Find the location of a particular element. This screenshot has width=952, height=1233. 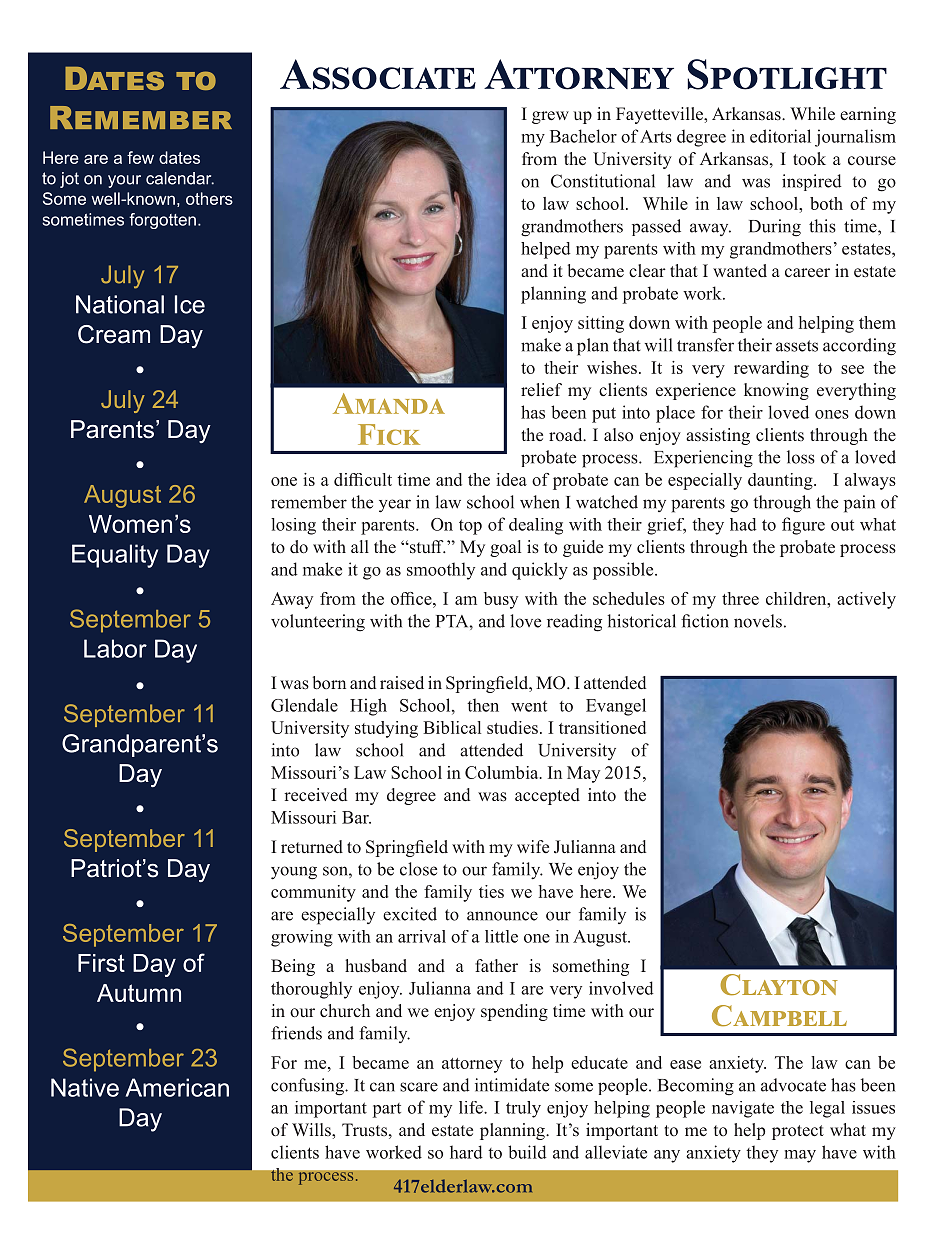

protect is located at coordinates (798, 1132).
